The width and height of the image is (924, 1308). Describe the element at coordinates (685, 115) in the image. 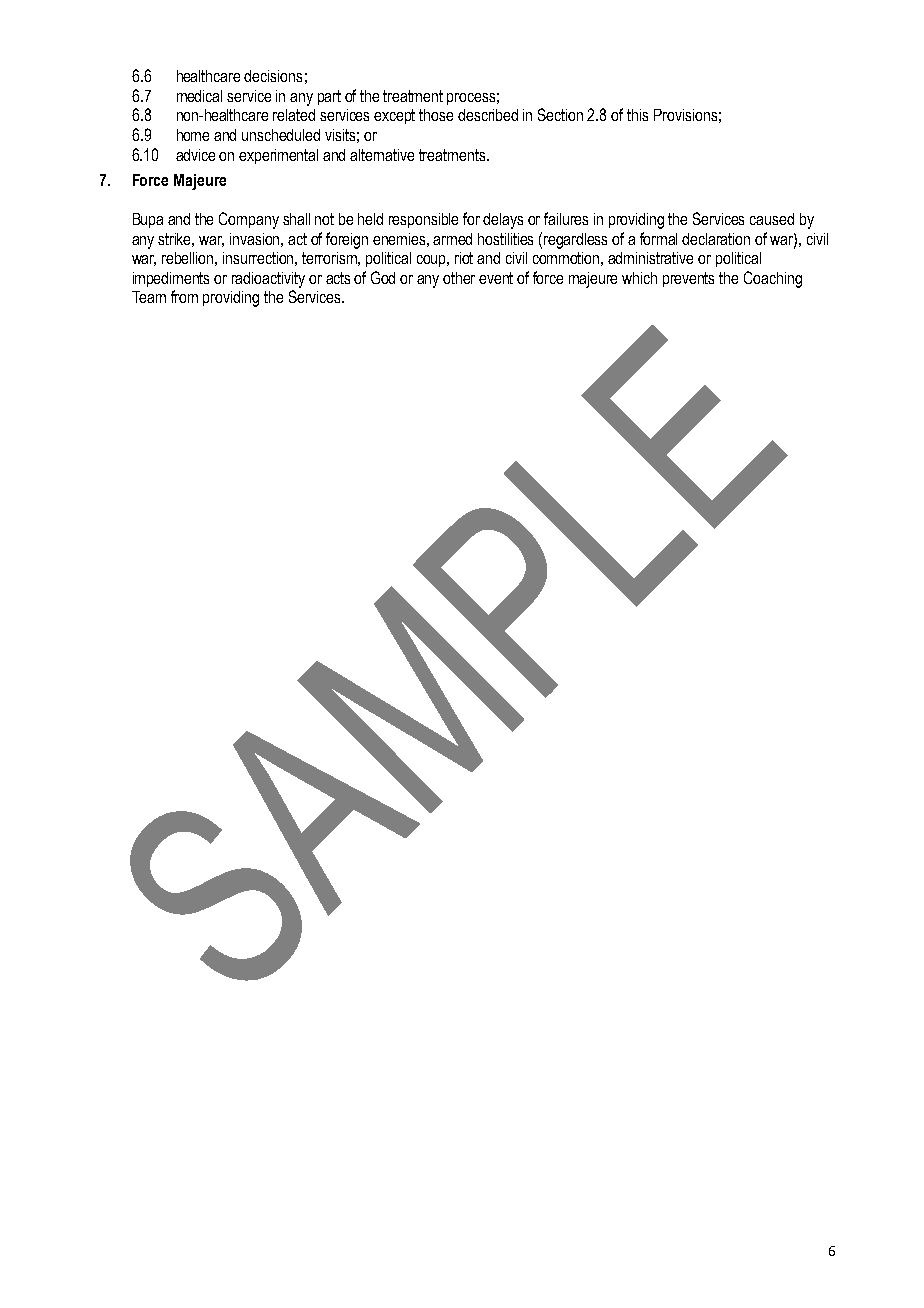

I see `Provisions` at that location.
